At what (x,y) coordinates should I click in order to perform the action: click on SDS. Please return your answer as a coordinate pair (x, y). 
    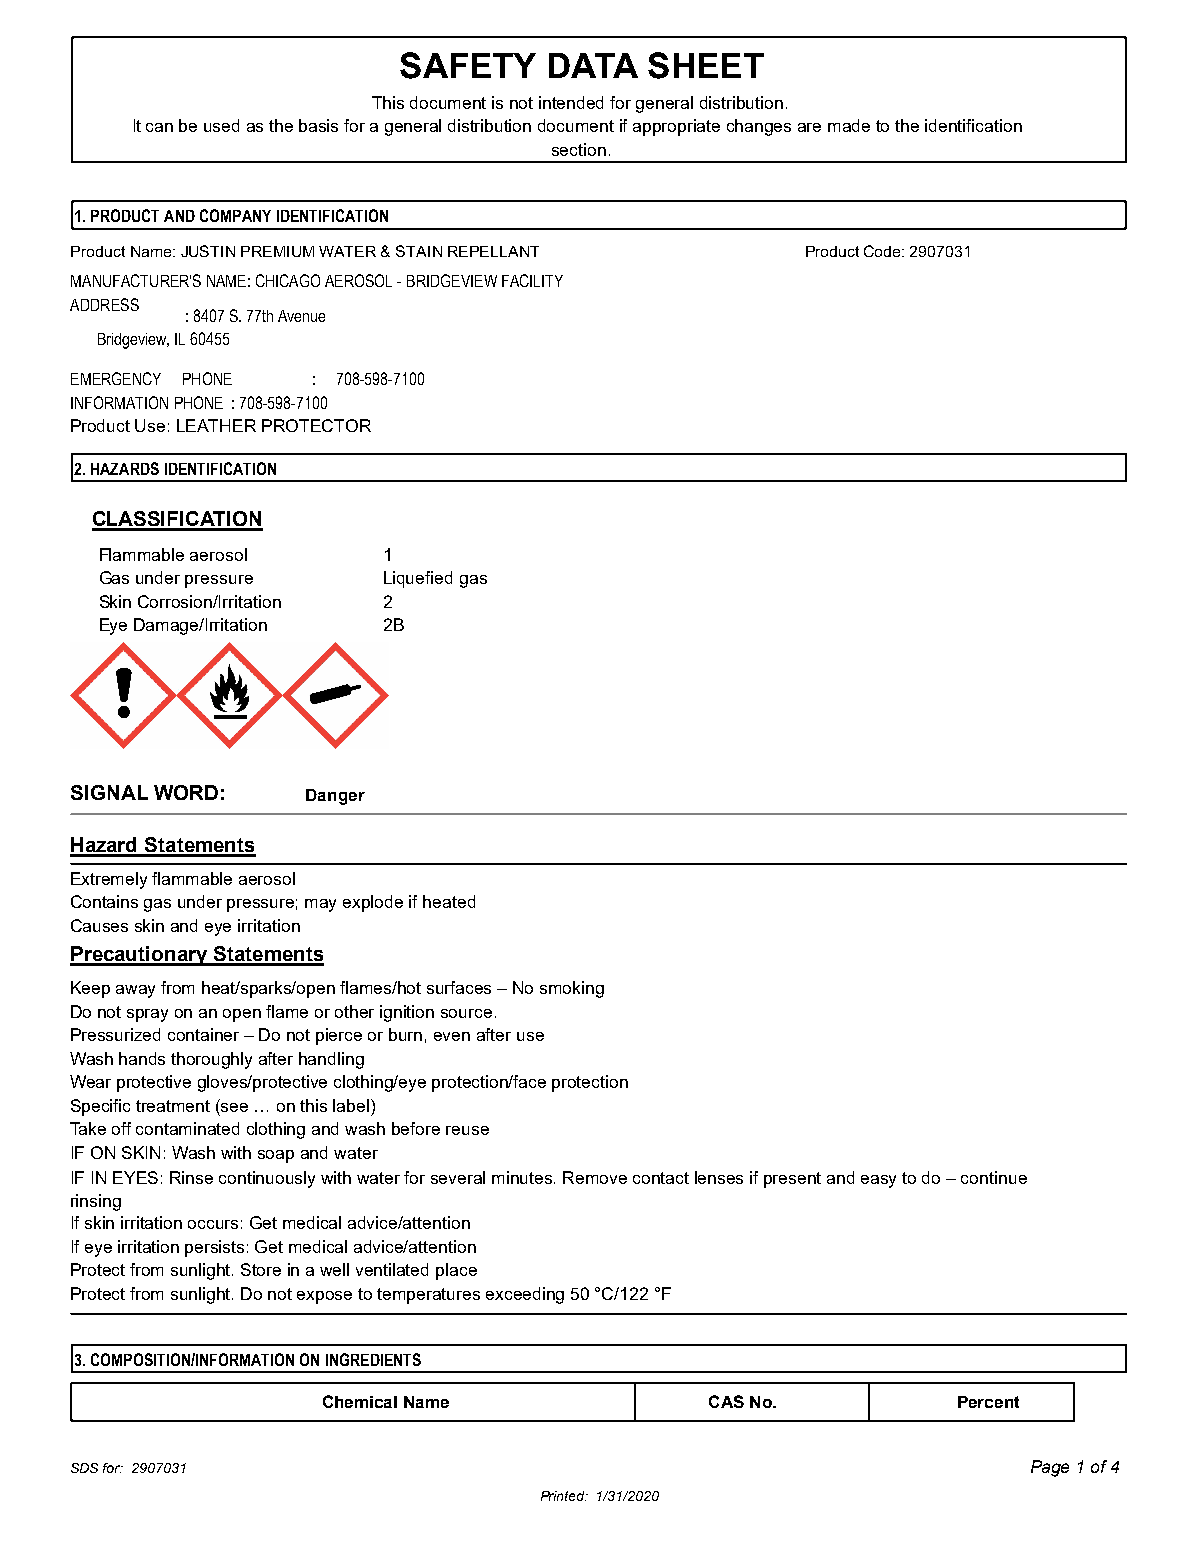
    Looking at the image, I should click on (84, 1468).
